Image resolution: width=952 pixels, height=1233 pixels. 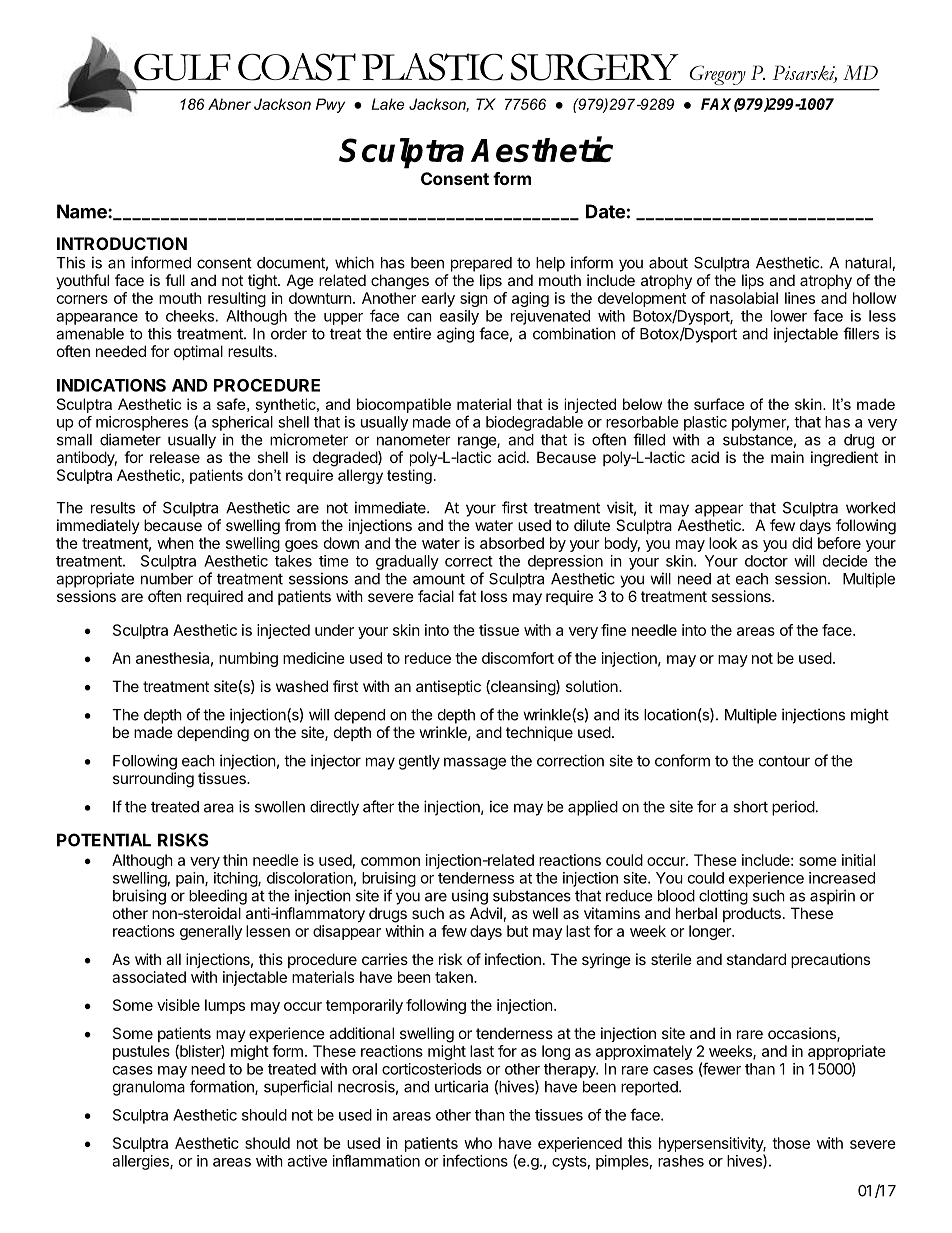 What do you see at coordinates (766, 561) in the screenshot?
I see `doctor` at bounding box center [766, 561].
